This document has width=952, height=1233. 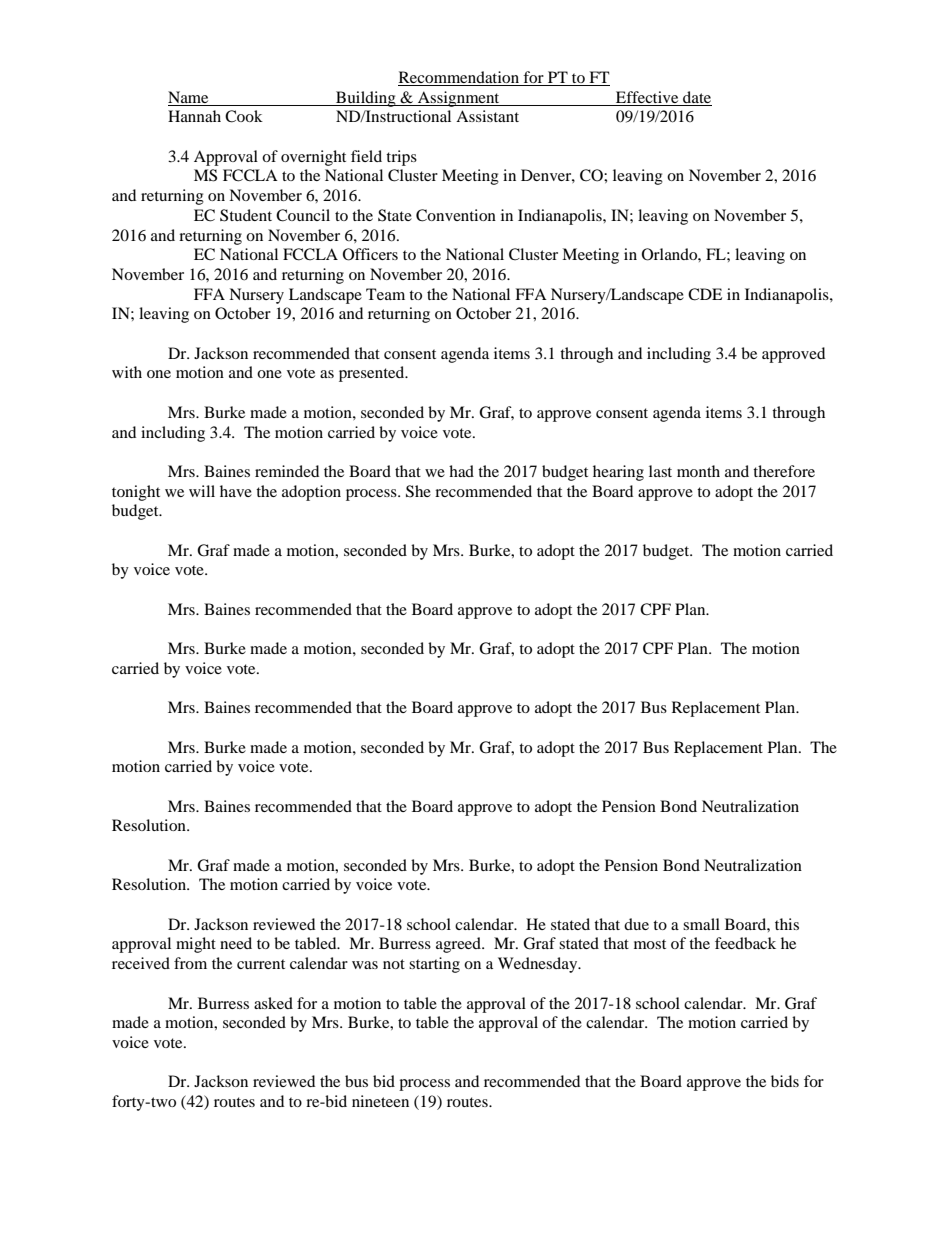 What do you see at coordinates (273, 1003) in the document?
I see `asked` at bounding box center [273, 1003].
